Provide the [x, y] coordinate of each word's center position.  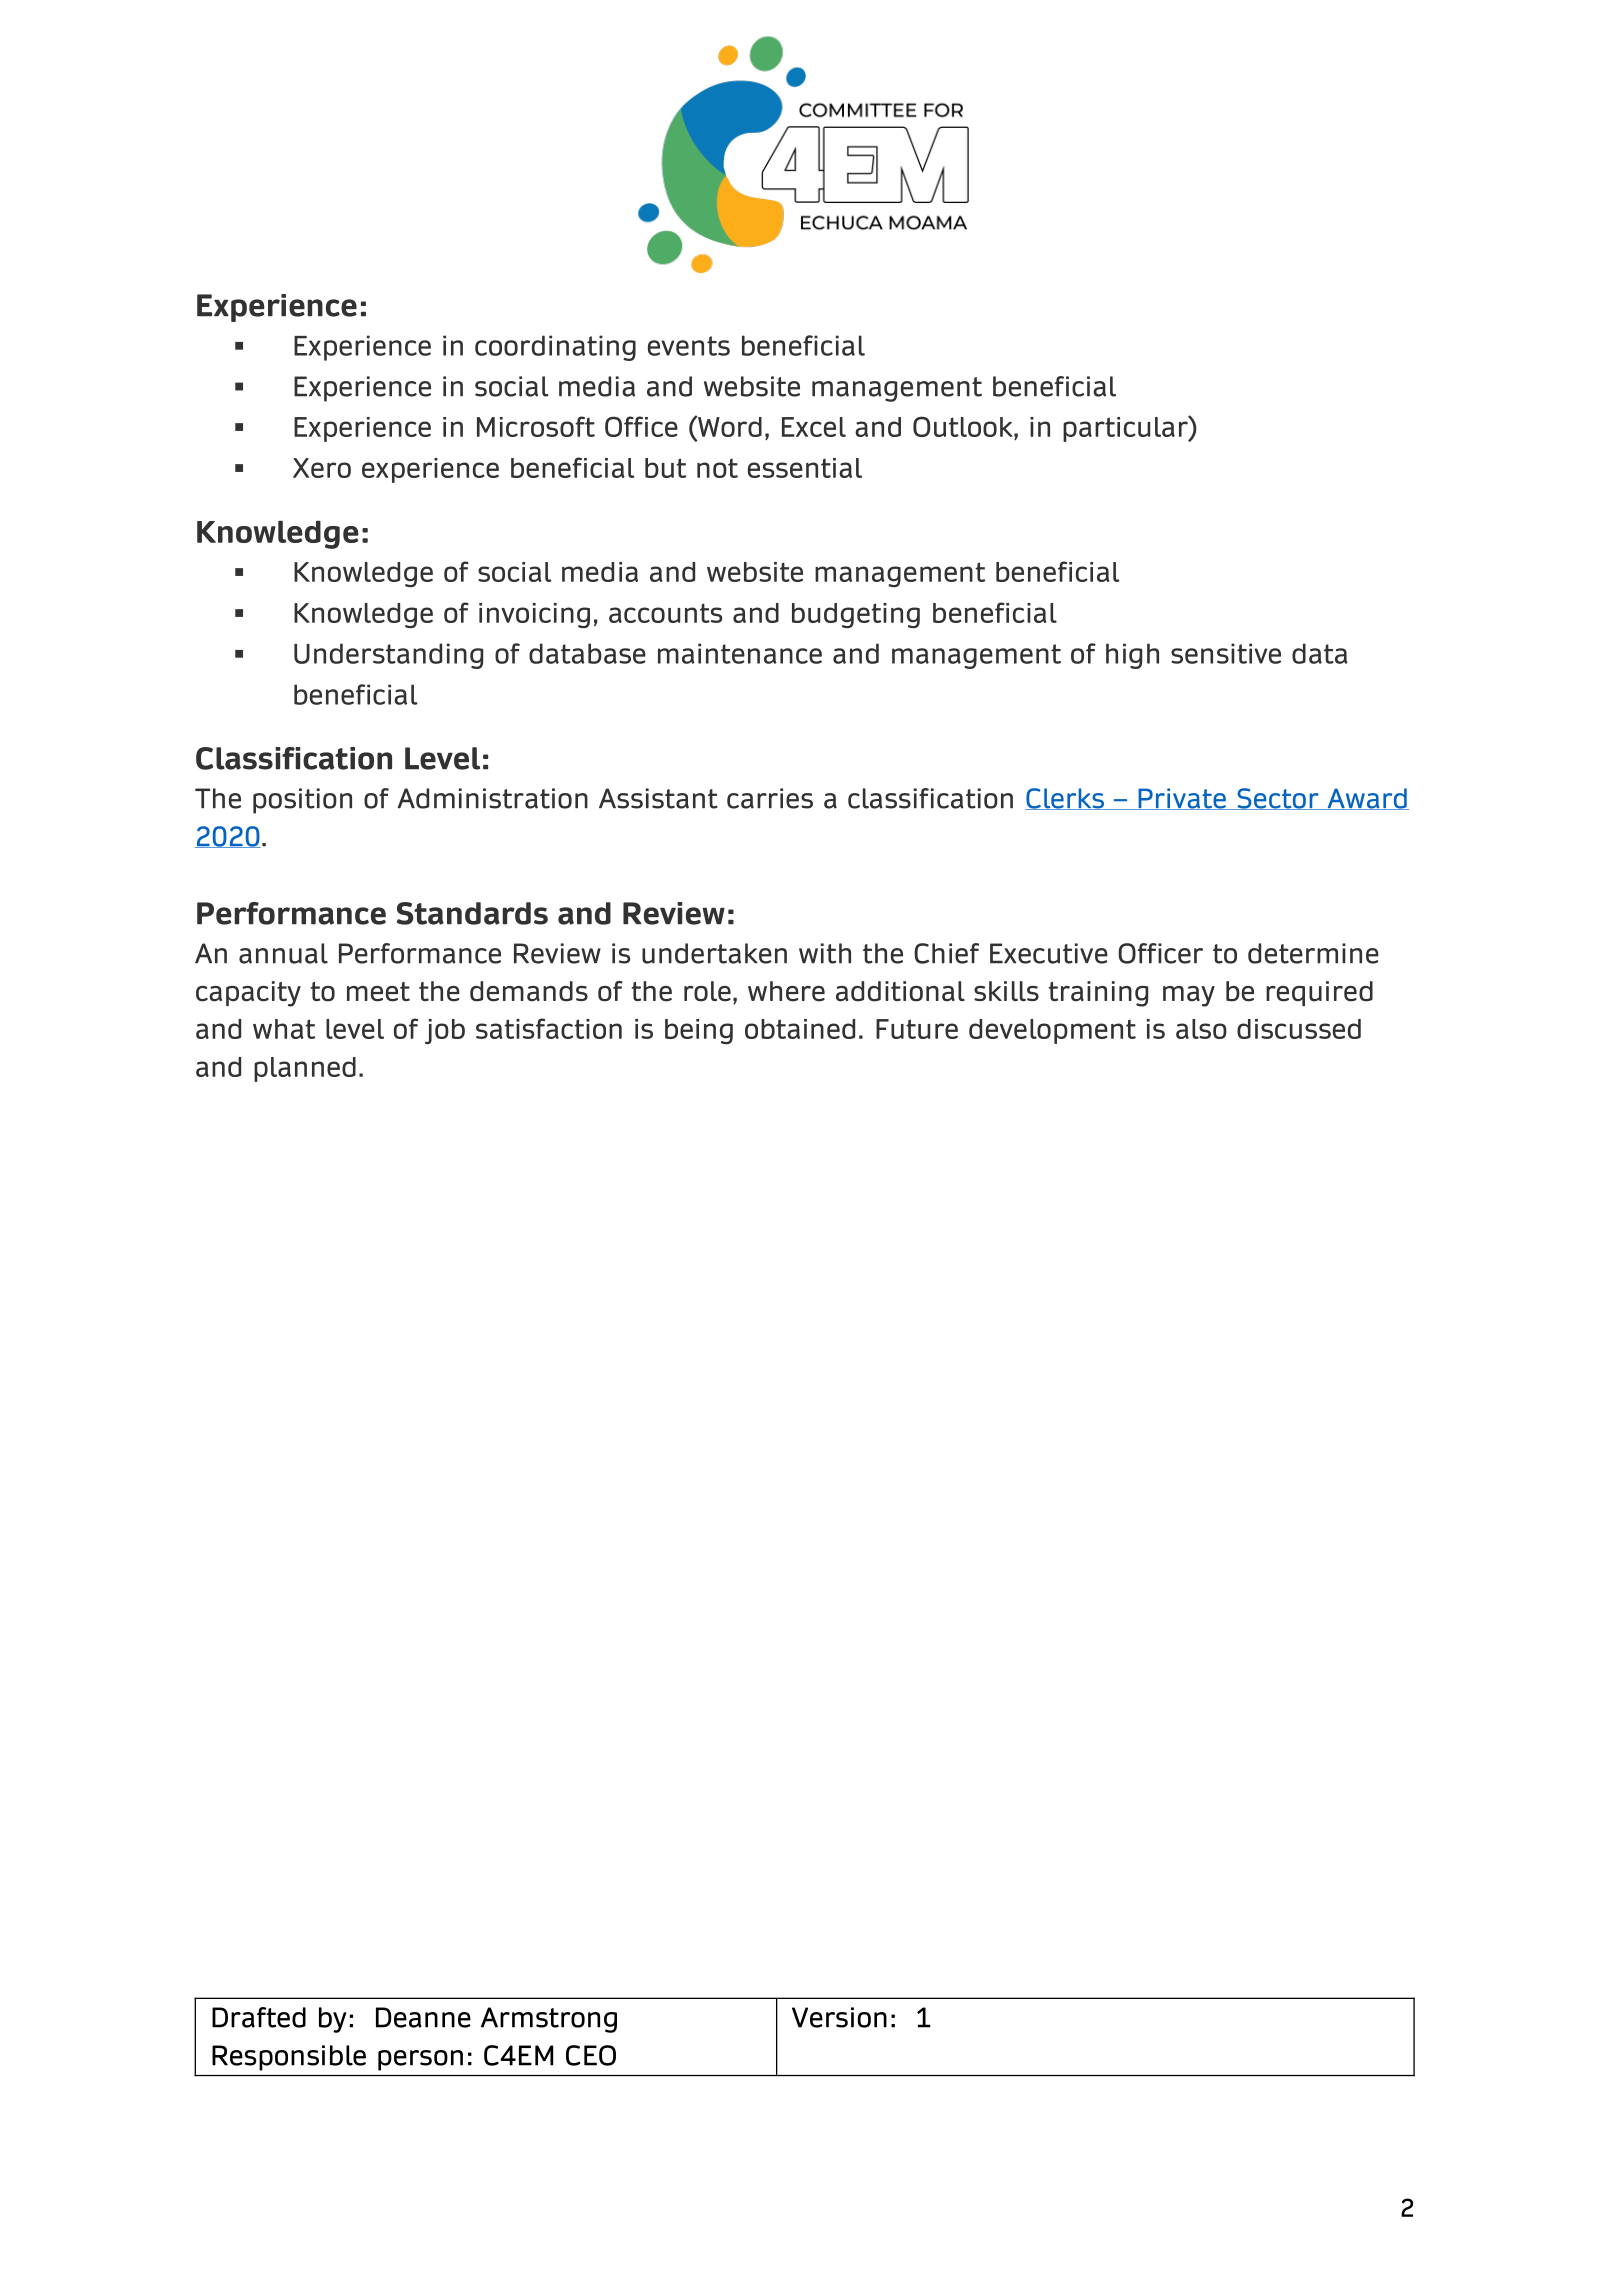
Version [839, 2017]
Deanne [423, 2017]
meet [378, 992]
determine [1313, 953]
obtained [800, 1029]
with [825, 953]
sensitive [1226, 653]
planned [305, 1069]
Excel [814, 427]
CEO [591, 2055]
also [1201, 1029]
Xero [322, 468]
